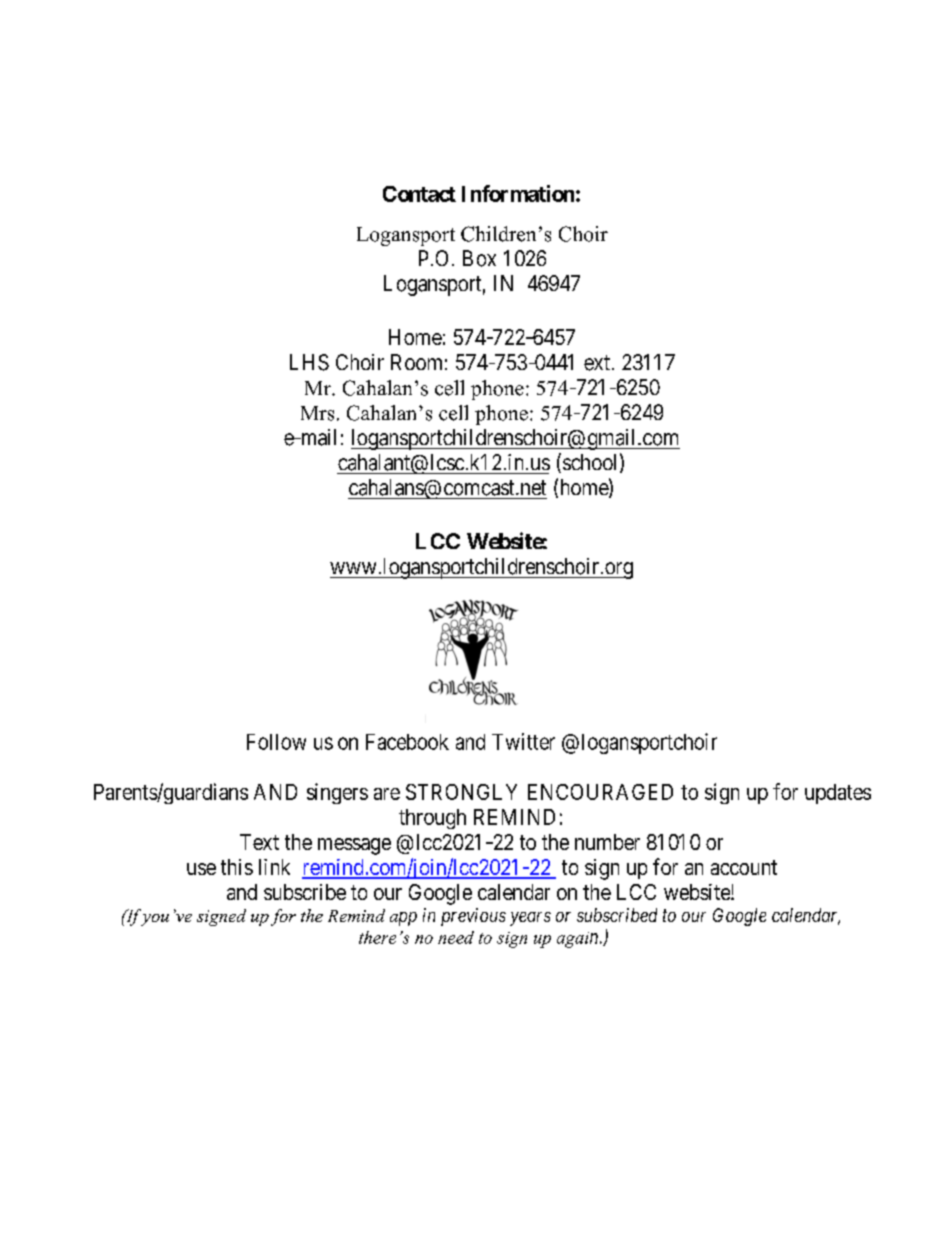  I want to click on Contact, so click(419, 194).
